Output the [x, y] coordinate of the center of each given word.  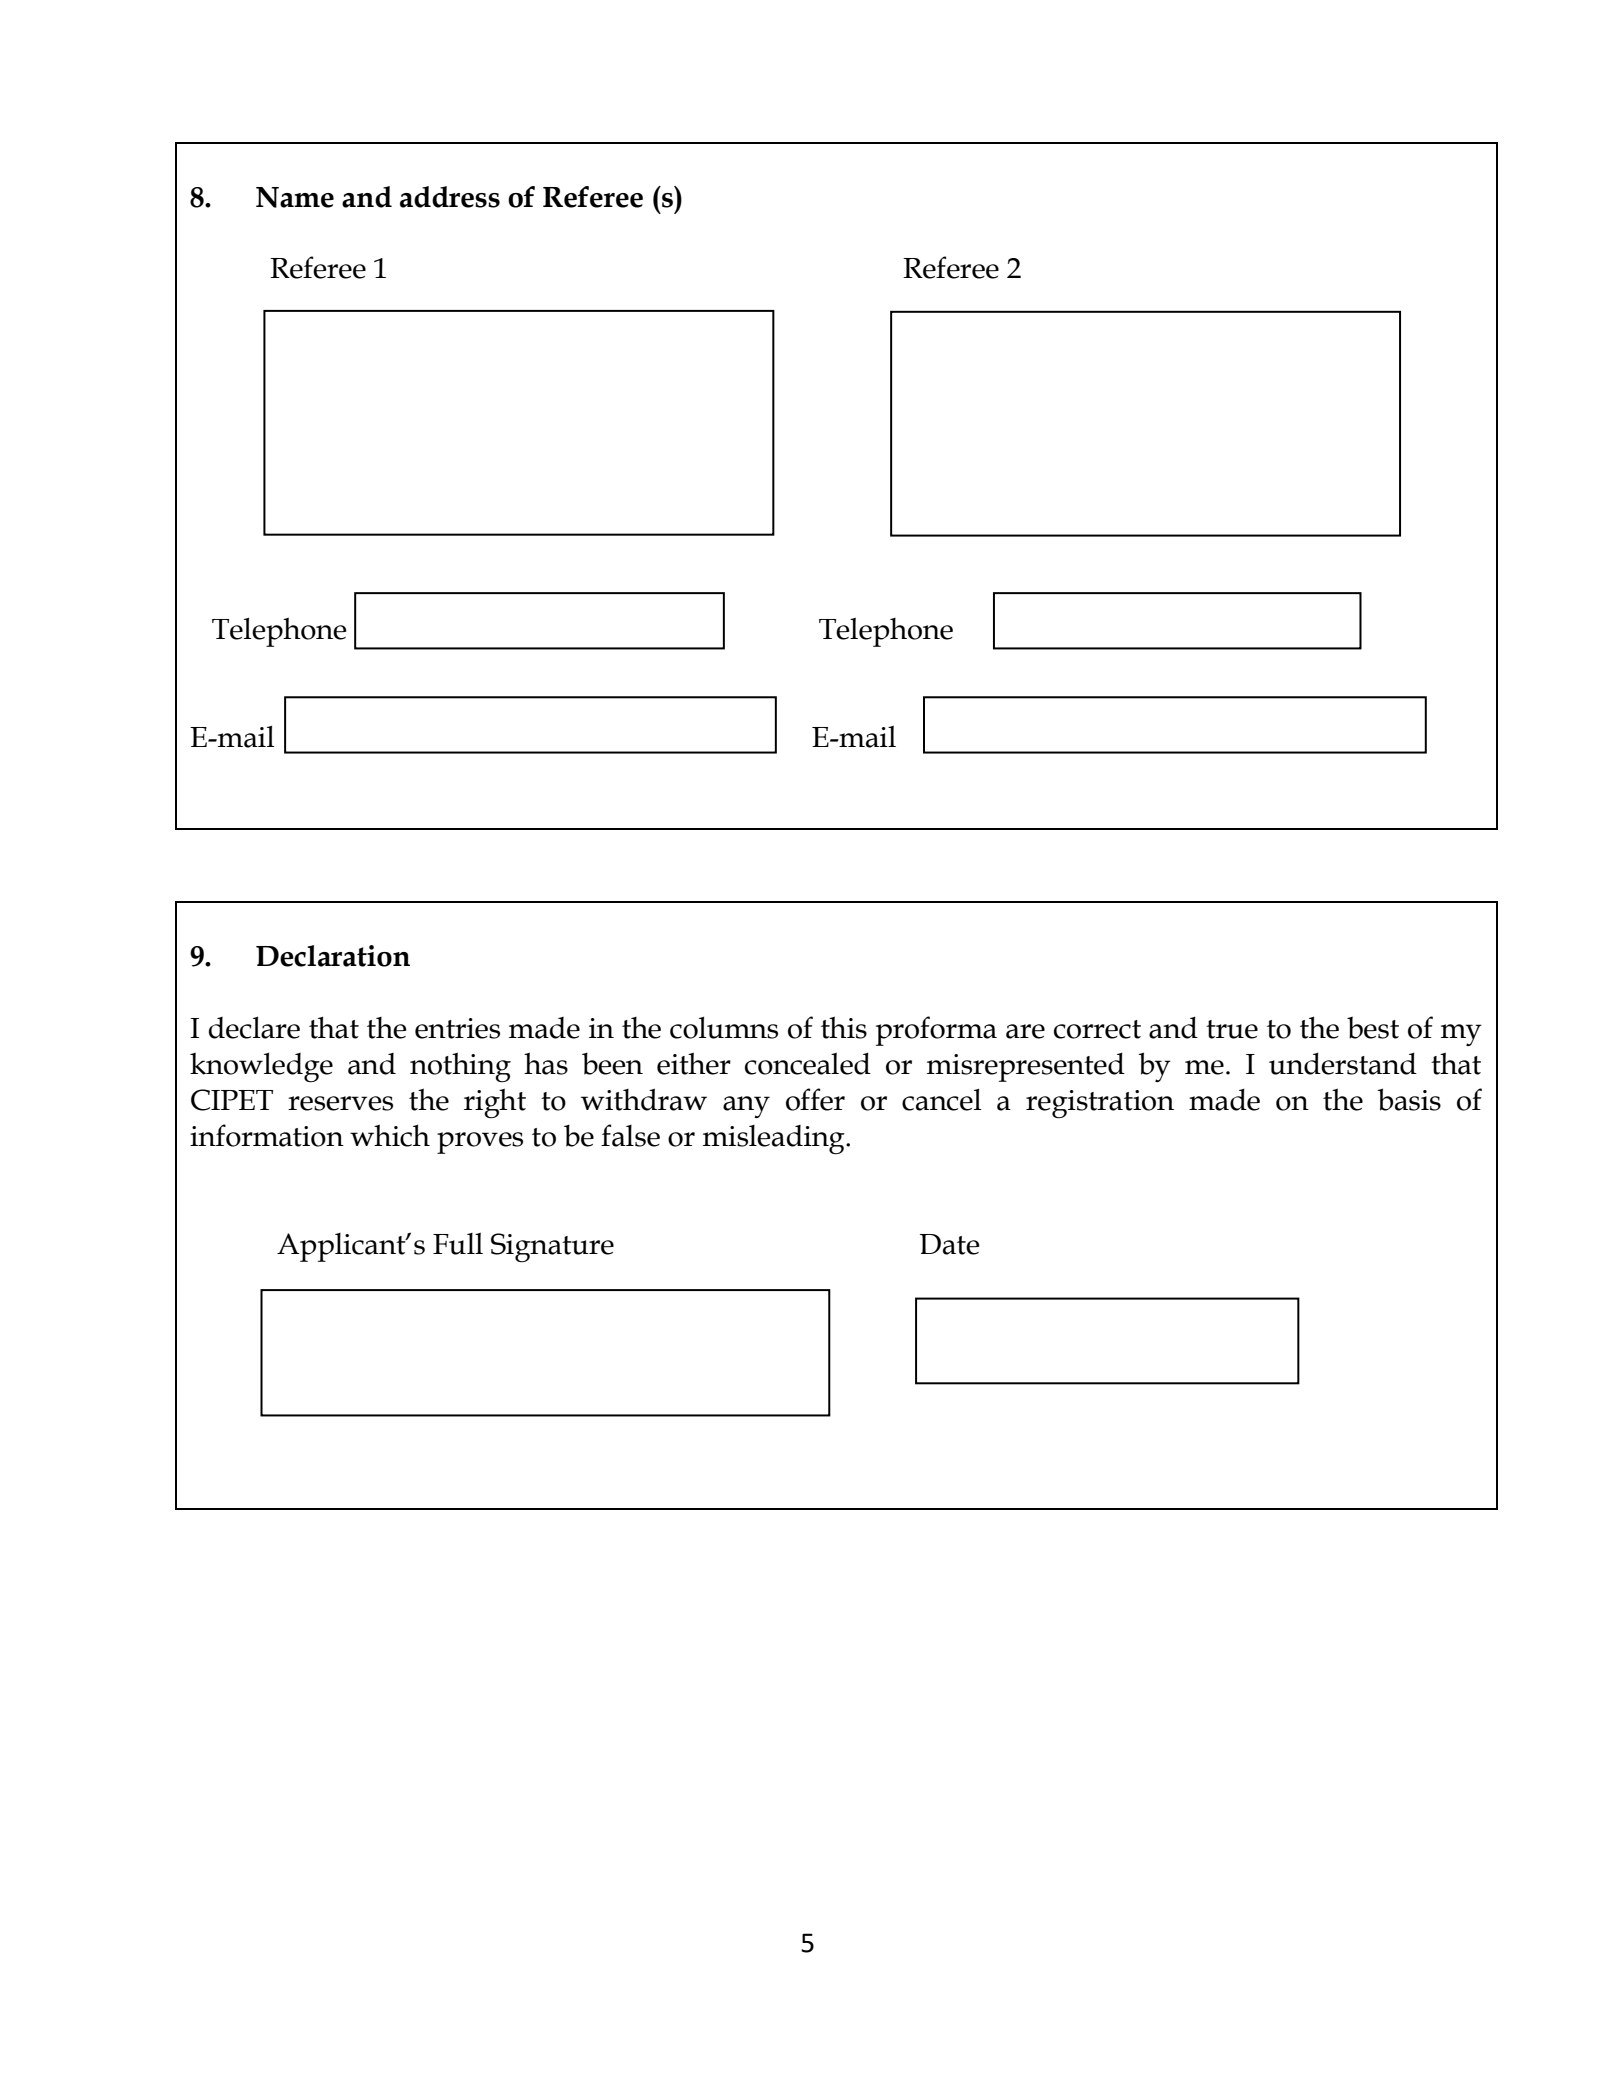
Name [295, 197]
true [1232, 1029]
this [844, 1027]
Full [458, 1244]
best [1373, 1028]
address [450, 197]
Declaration [333, 956]
